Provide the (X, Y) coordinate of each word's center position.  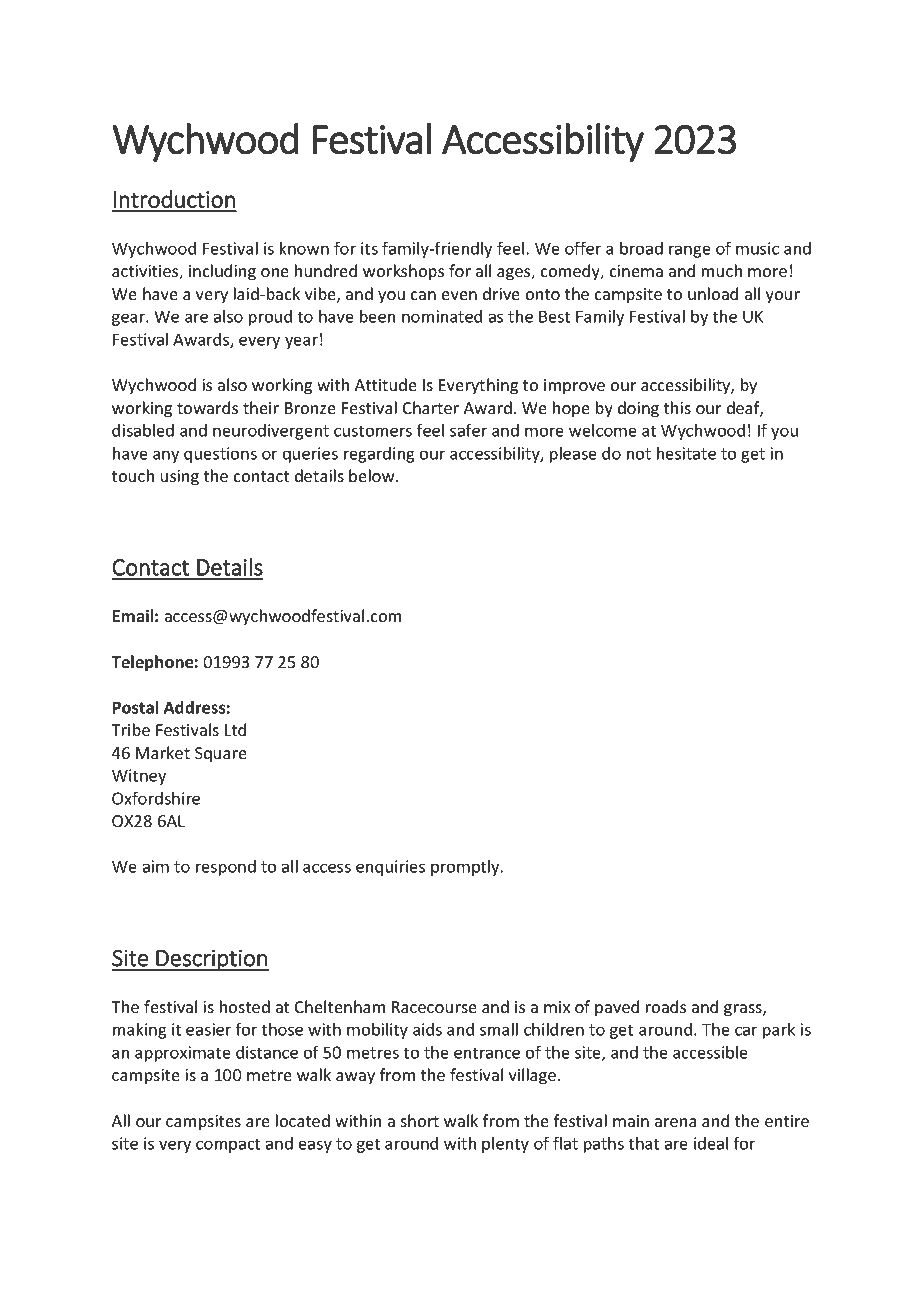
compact (228, 1145)
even (459, 295)
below (373, 475)
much (722, 270)
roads (666, 1006)
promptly (466, 868)
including (222, 272)
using (180, 478)
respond (226, 868)
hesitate (686, 453)
